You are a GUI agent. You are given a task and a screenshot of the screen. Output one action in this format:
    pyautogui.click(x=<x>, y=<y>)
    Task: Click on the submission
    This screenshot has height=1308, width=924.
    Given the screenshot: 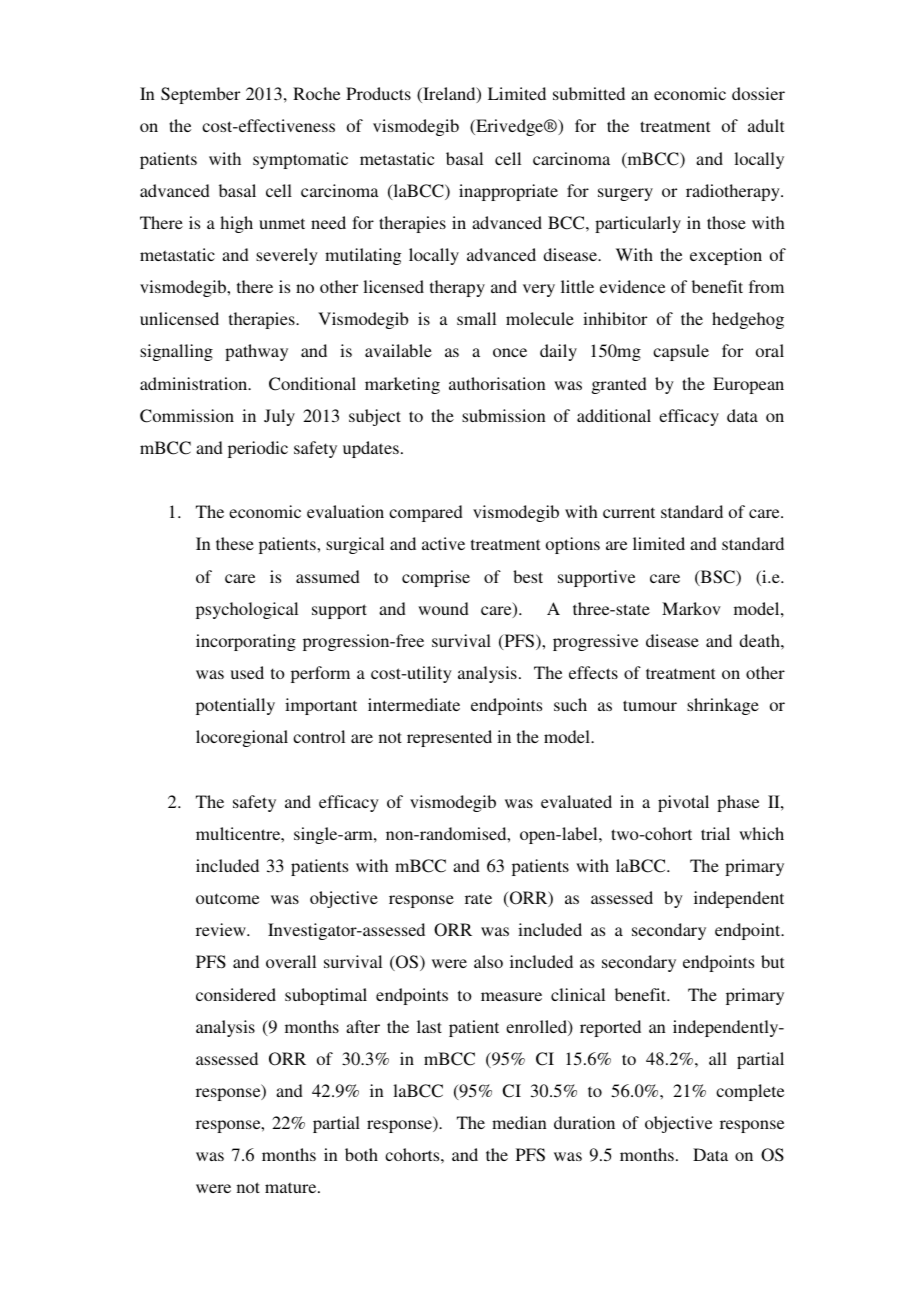 What is the action you would take?
    pyautogui.click(x=504, y=415)
